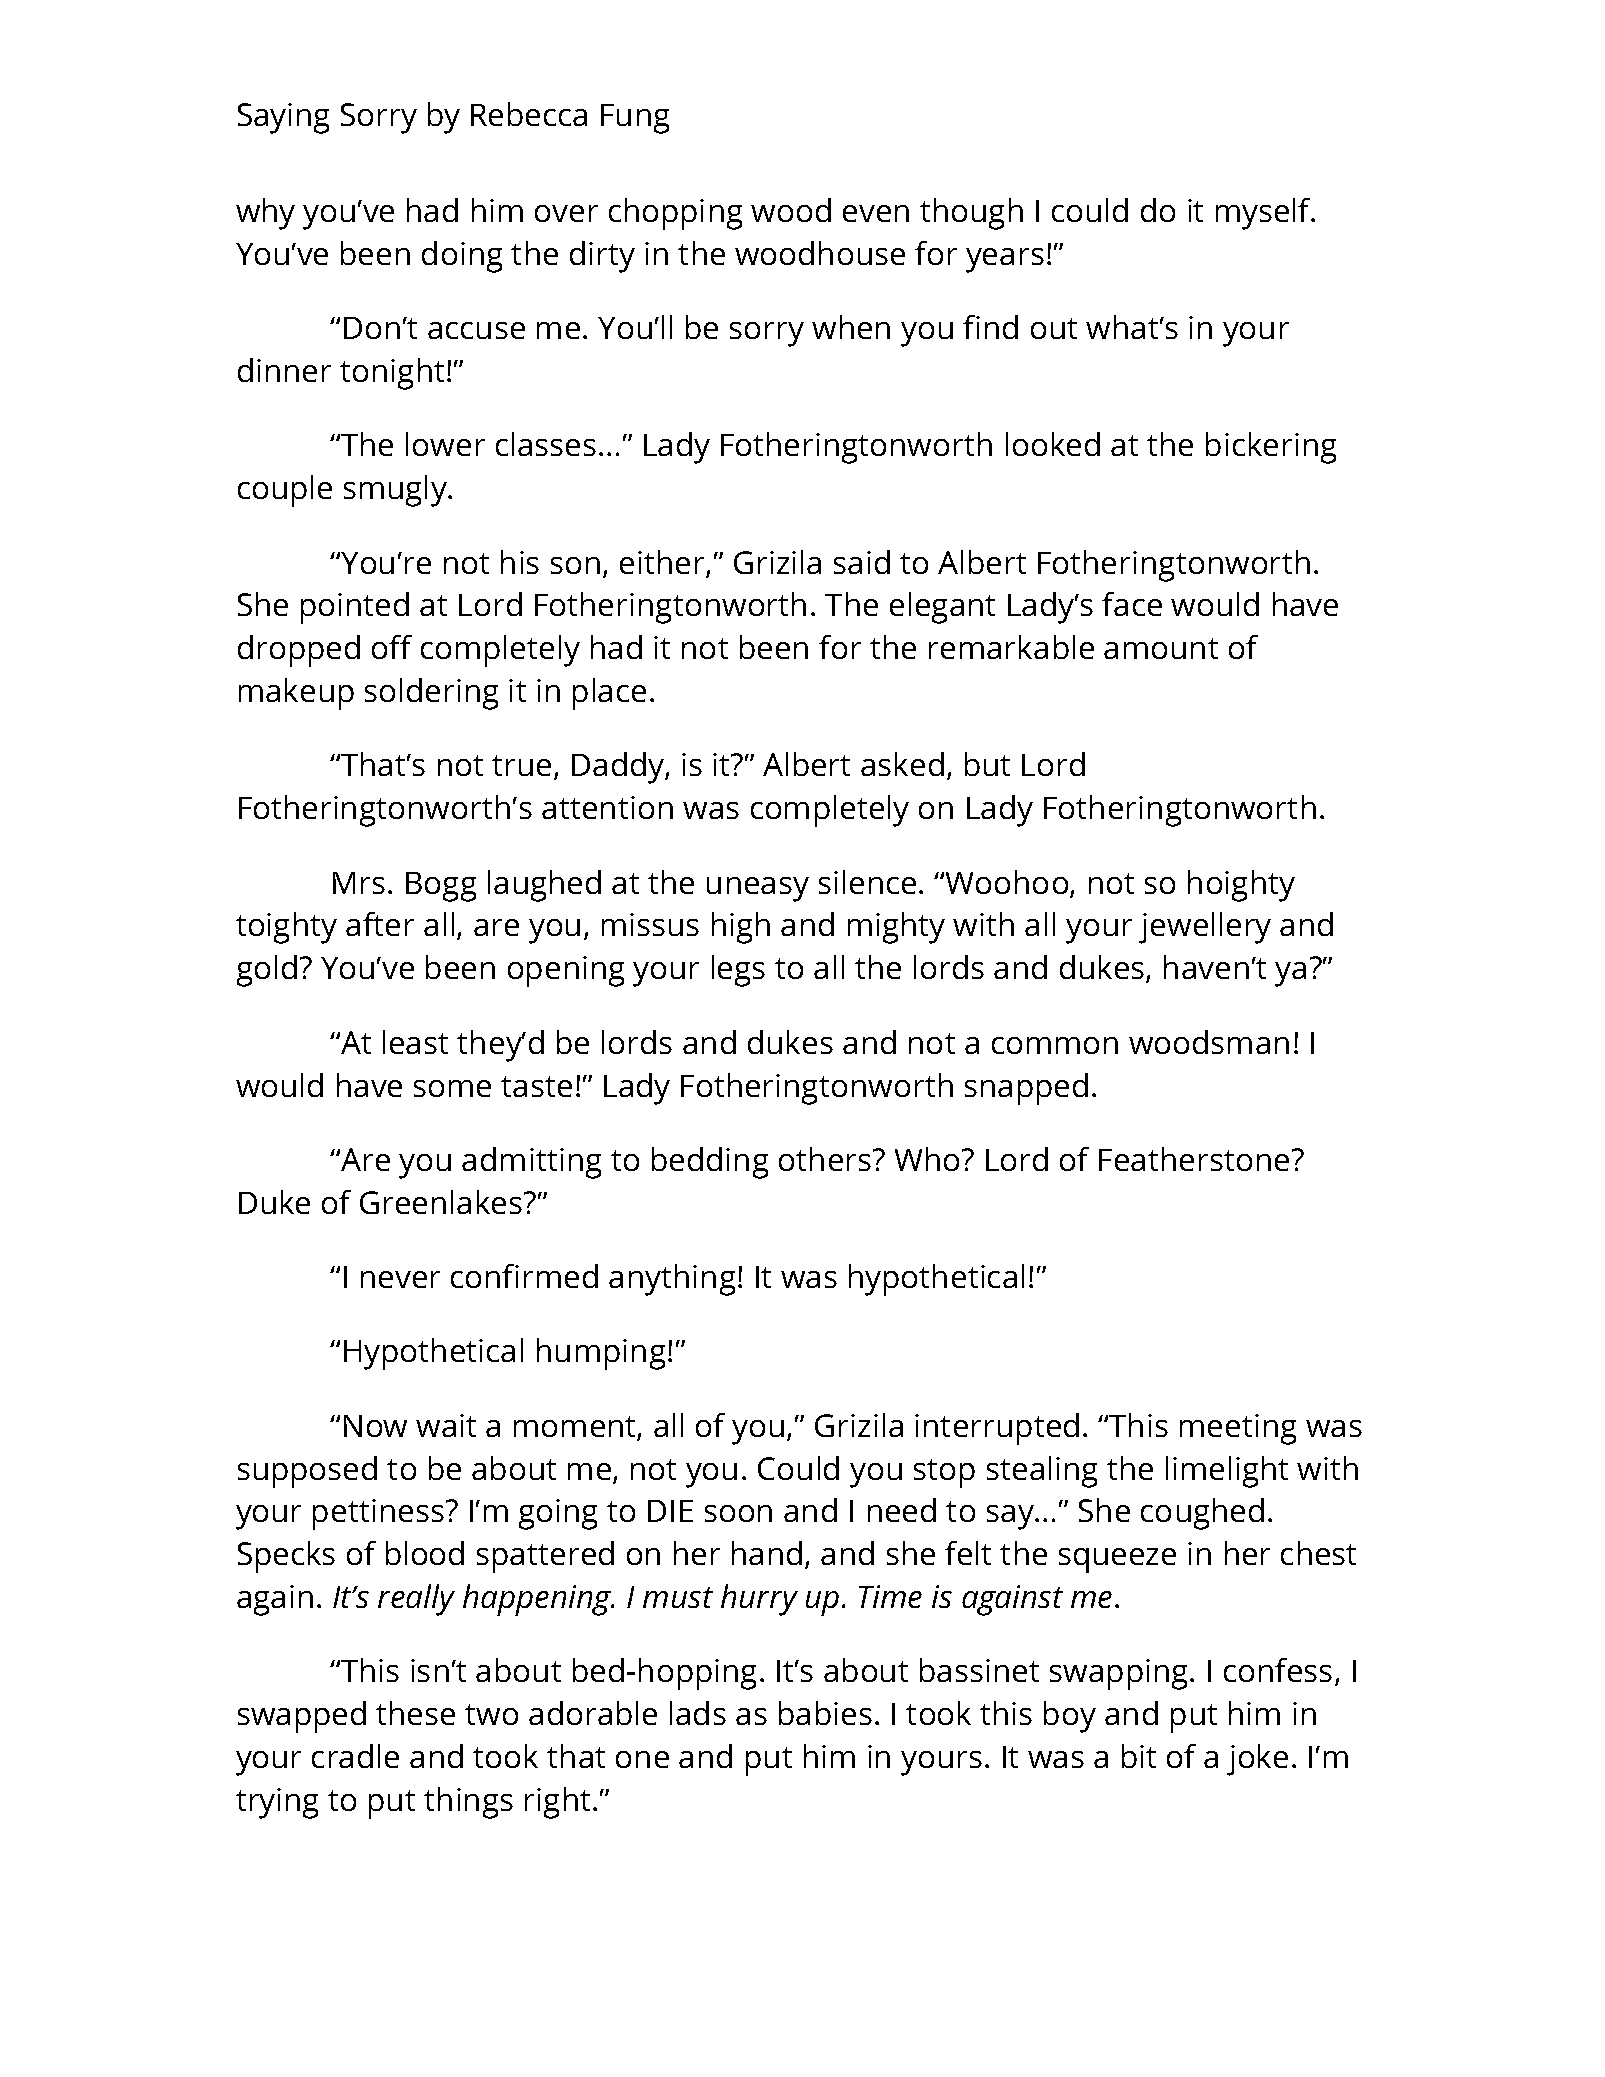 The height and width of the screenshot is (2077, 1605). What do you see at coordinates (902, 764) in the screenshot?
I see `asked` at bounding box center [902, 764].
